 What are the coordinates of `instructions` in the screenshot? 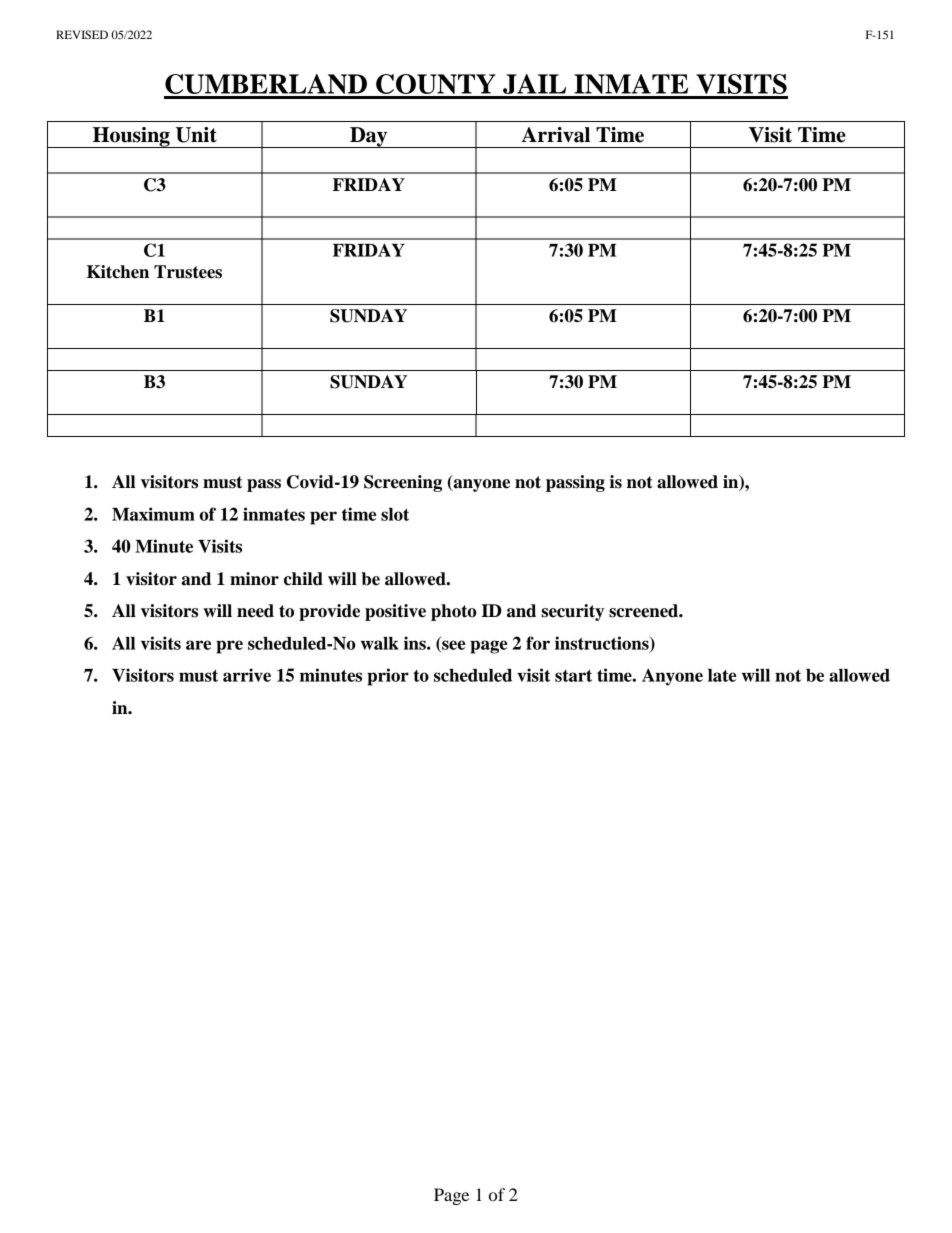 It's located at (603, 644).
